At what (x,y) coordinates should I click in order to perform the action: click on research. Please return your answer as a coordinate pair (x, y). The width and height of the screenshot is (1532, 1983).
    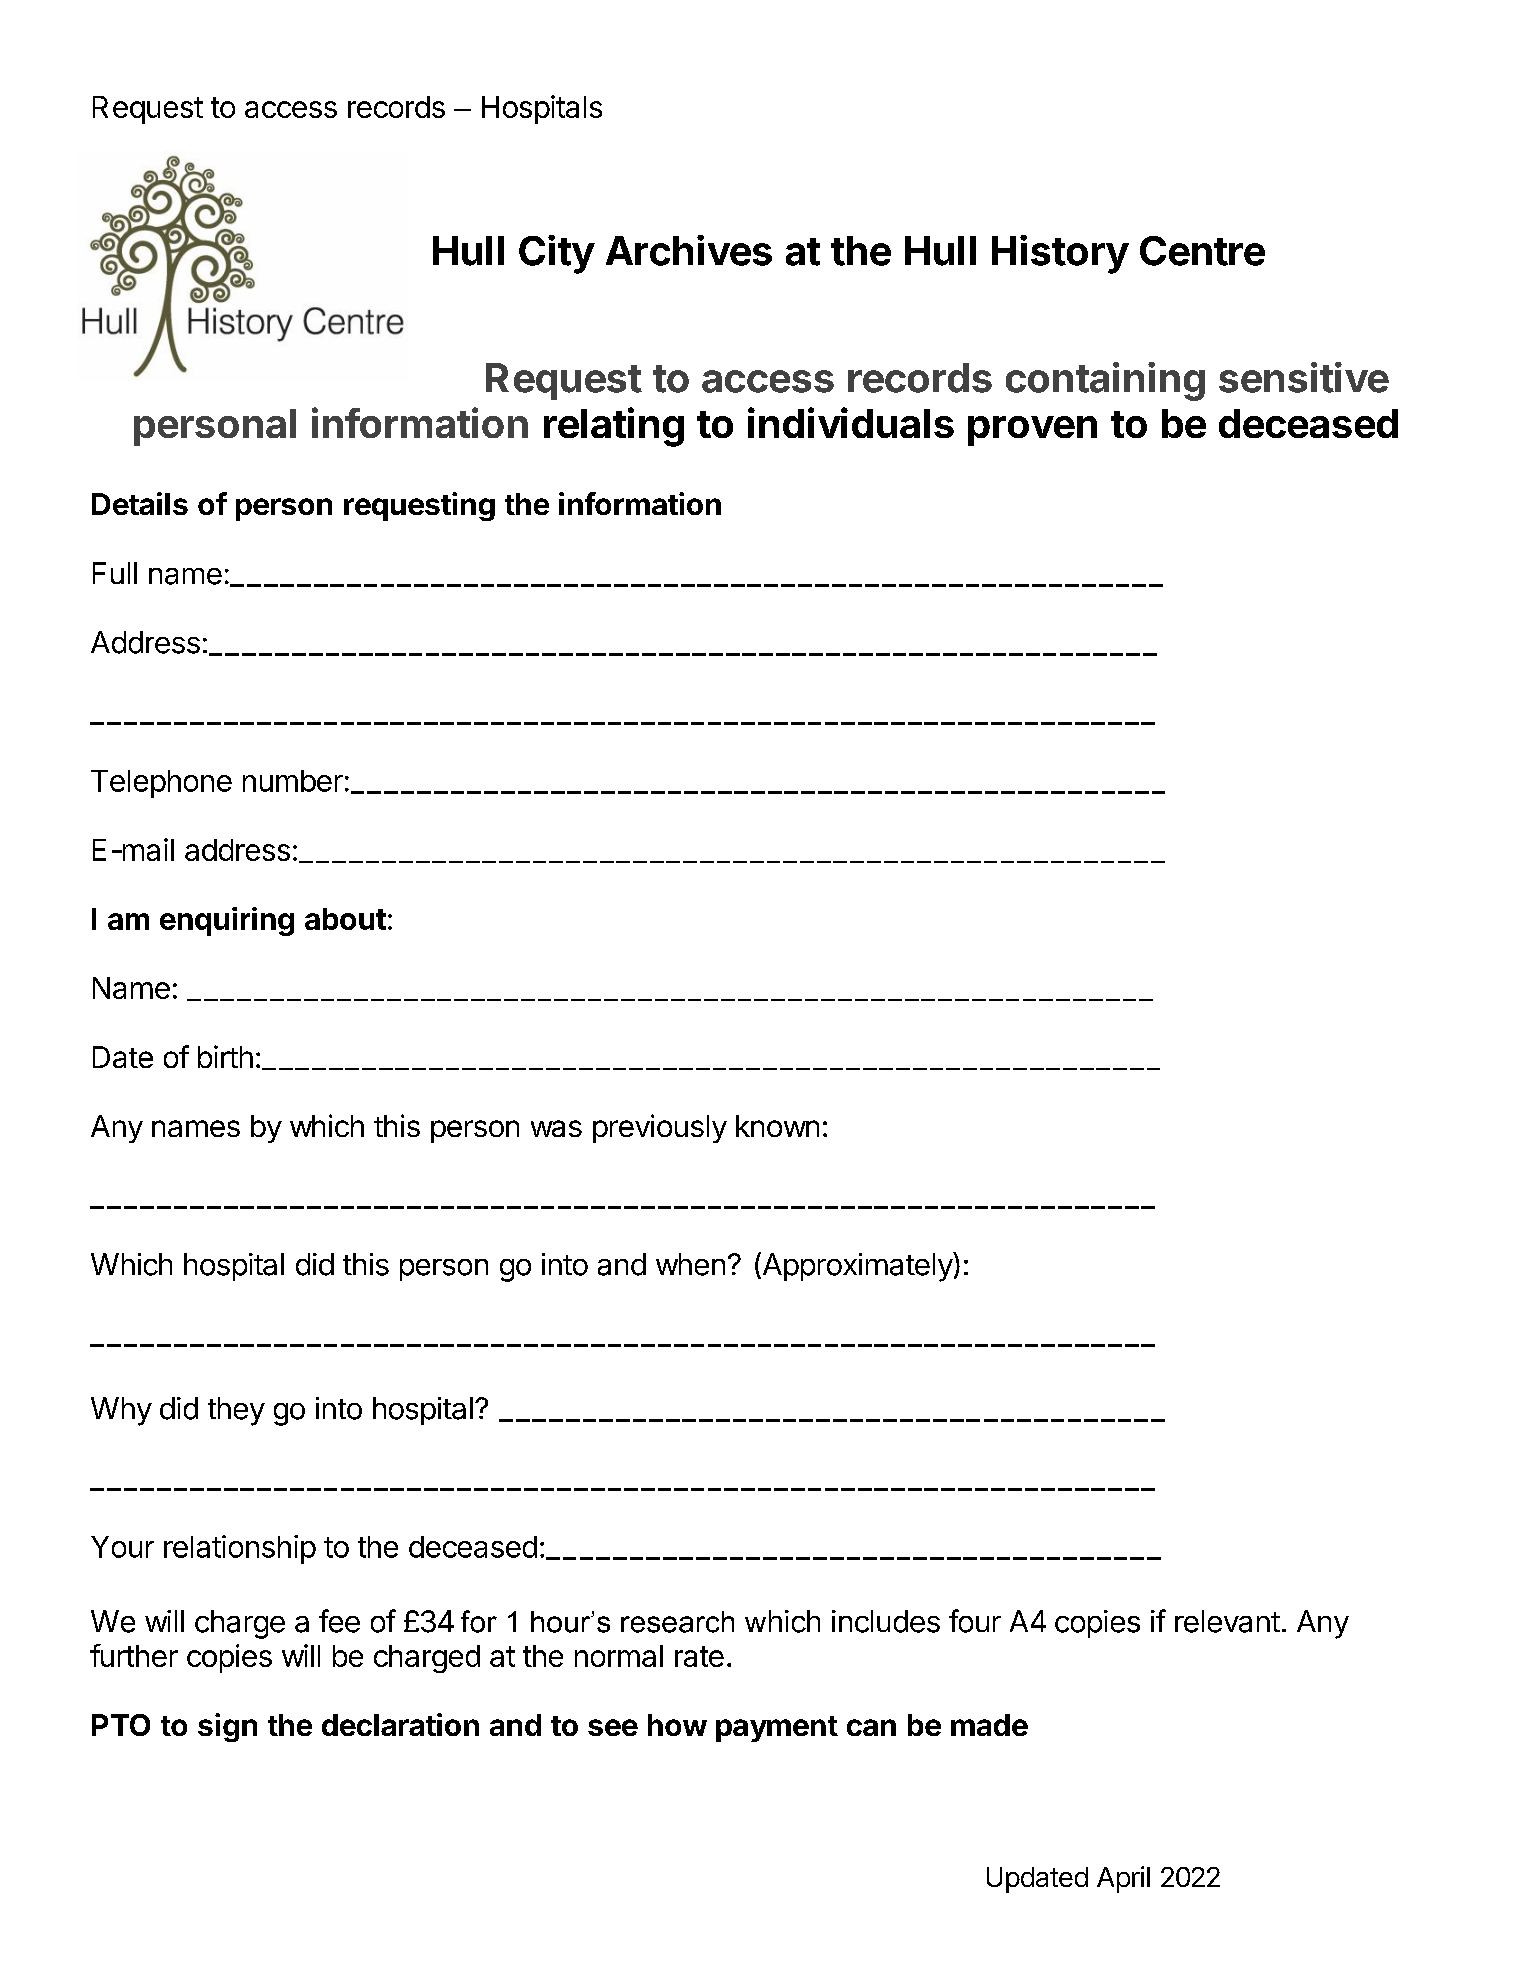
    Looking at the image, I should click on (677, 1622).
